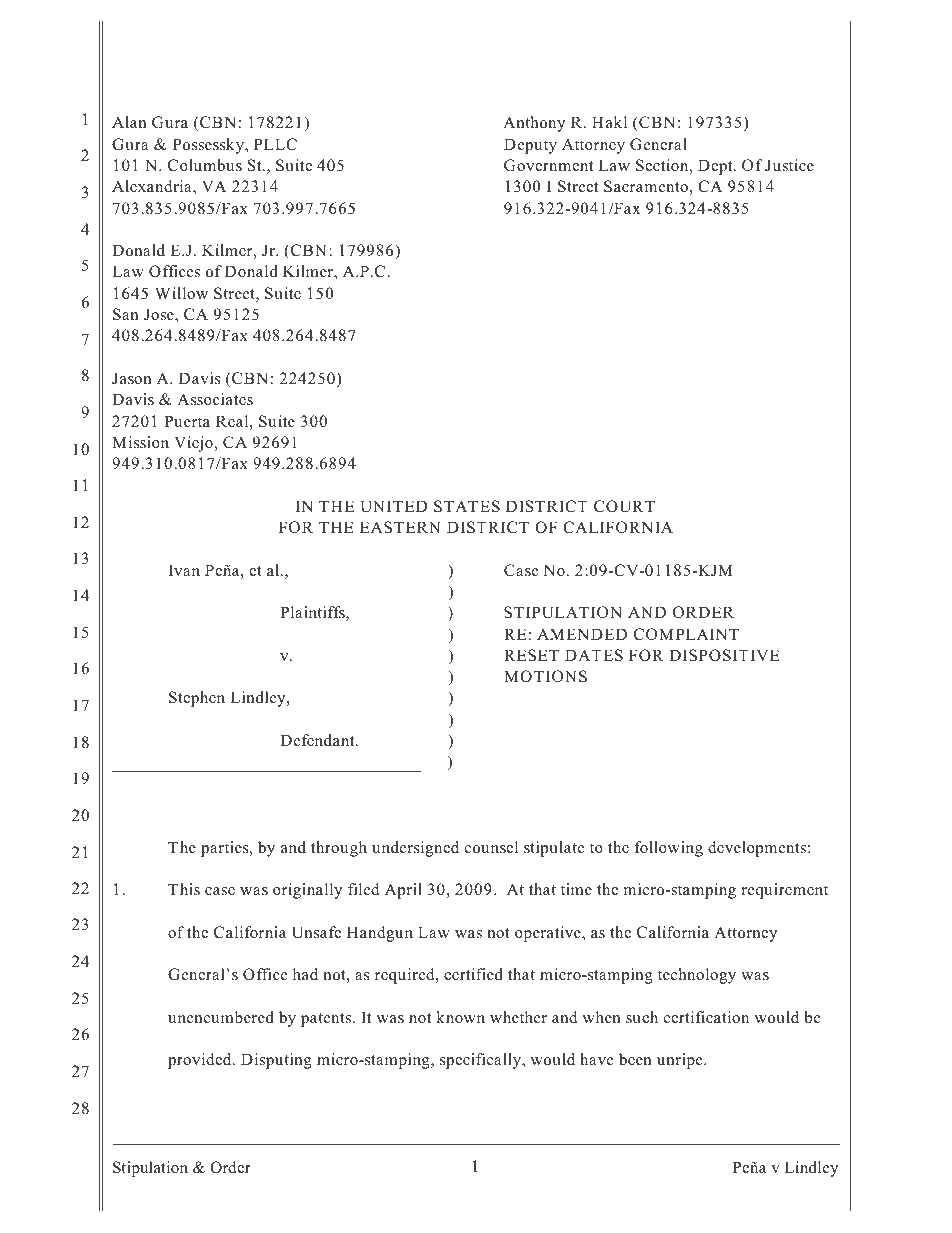  What do you see at coordinates (194, 444) in the image?
I see `Viejo` at bounding box center [194, 444].
